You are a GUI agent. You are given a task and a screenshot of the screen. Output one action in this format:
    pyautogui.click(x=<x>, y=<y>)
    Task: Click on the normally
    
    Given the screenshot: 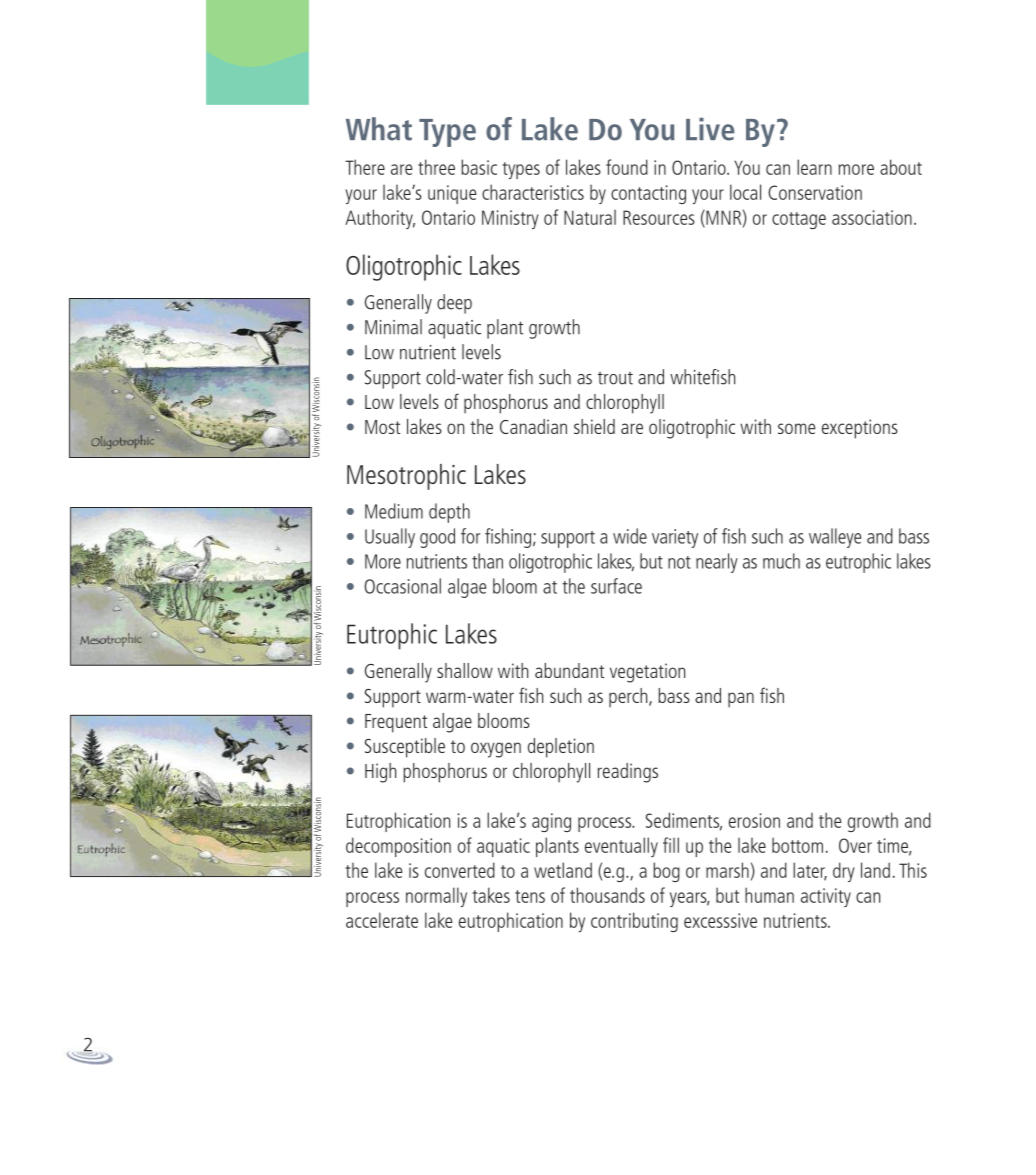 What is the action you would take?
    pyautogui.click(x=436, y=897)
